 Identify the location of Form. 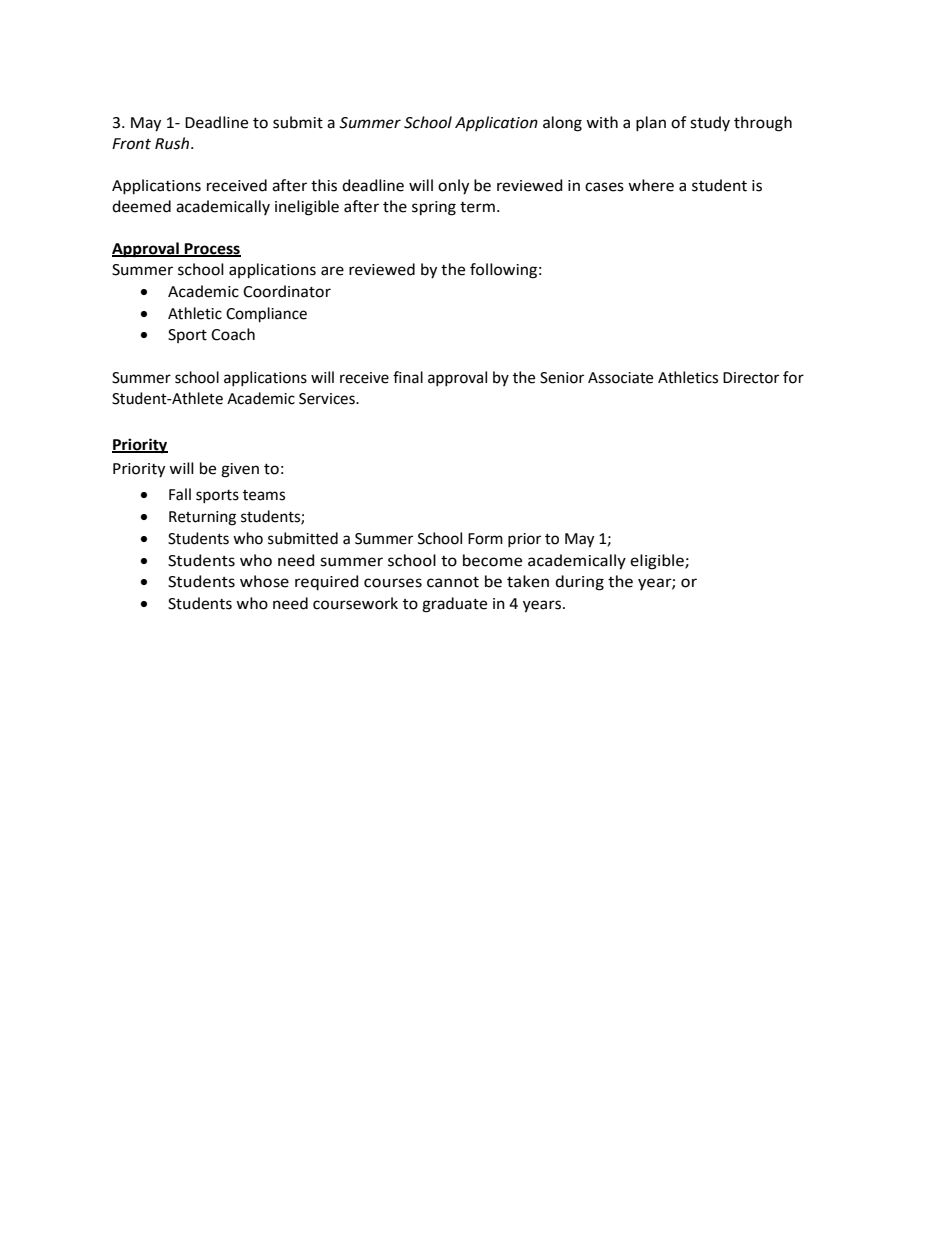
(485, 539).
